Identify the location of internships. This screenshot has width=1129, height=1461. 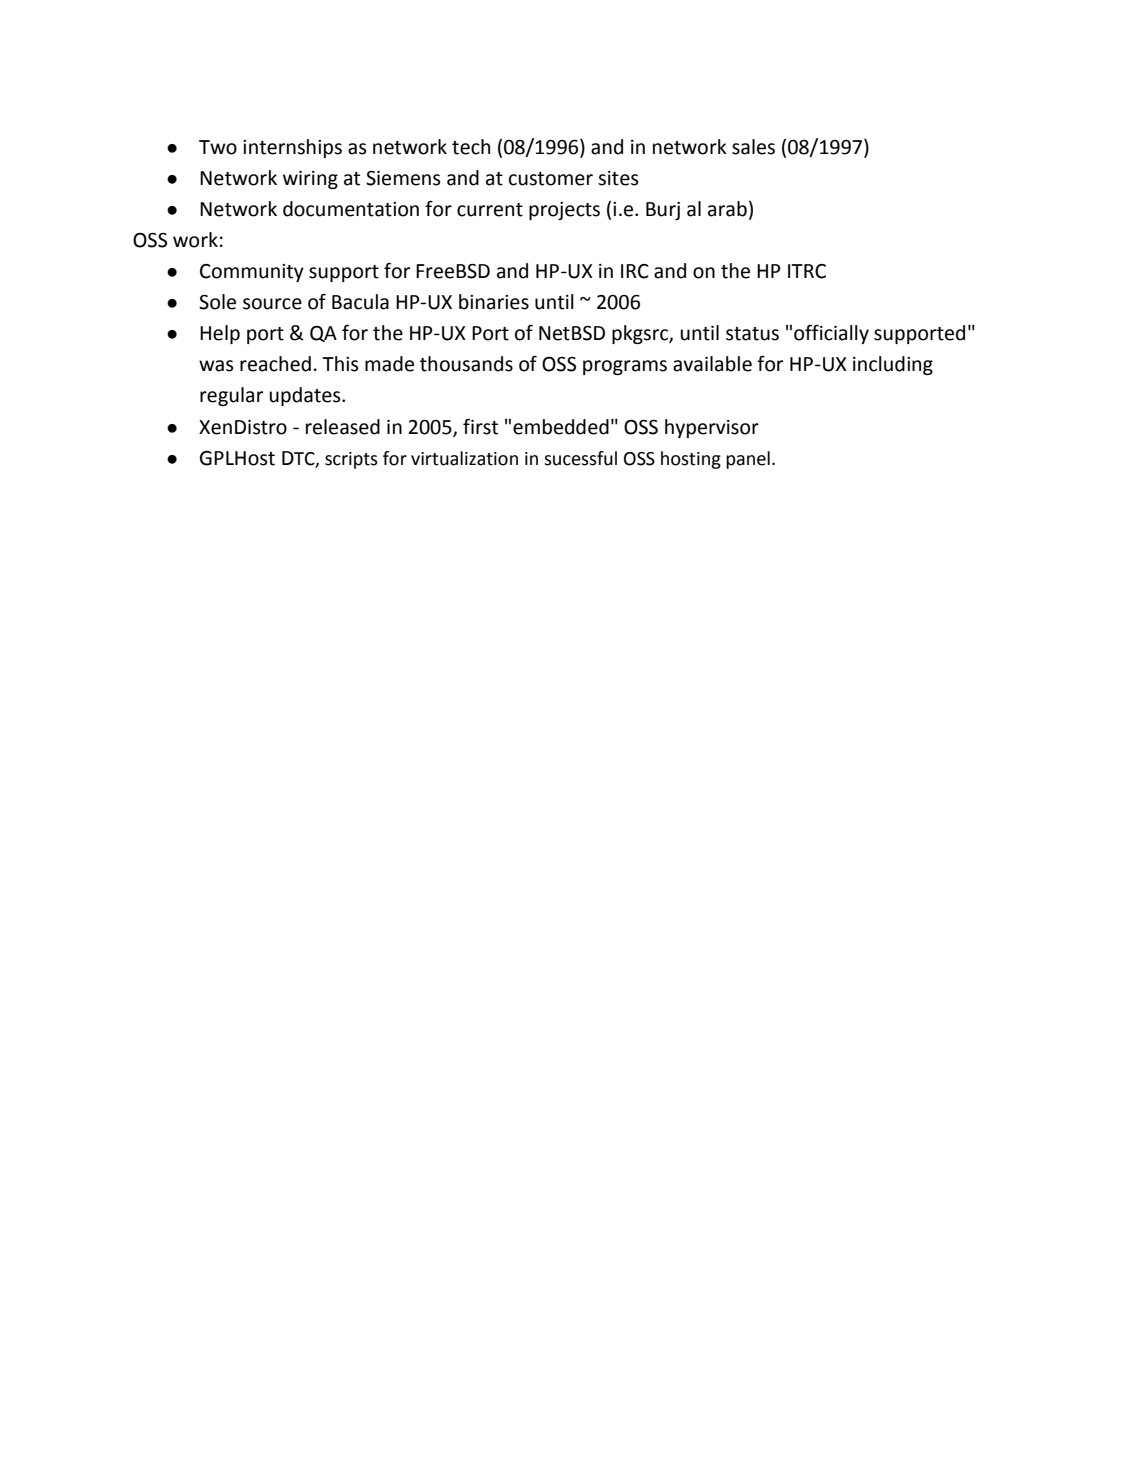
(292, 148).
